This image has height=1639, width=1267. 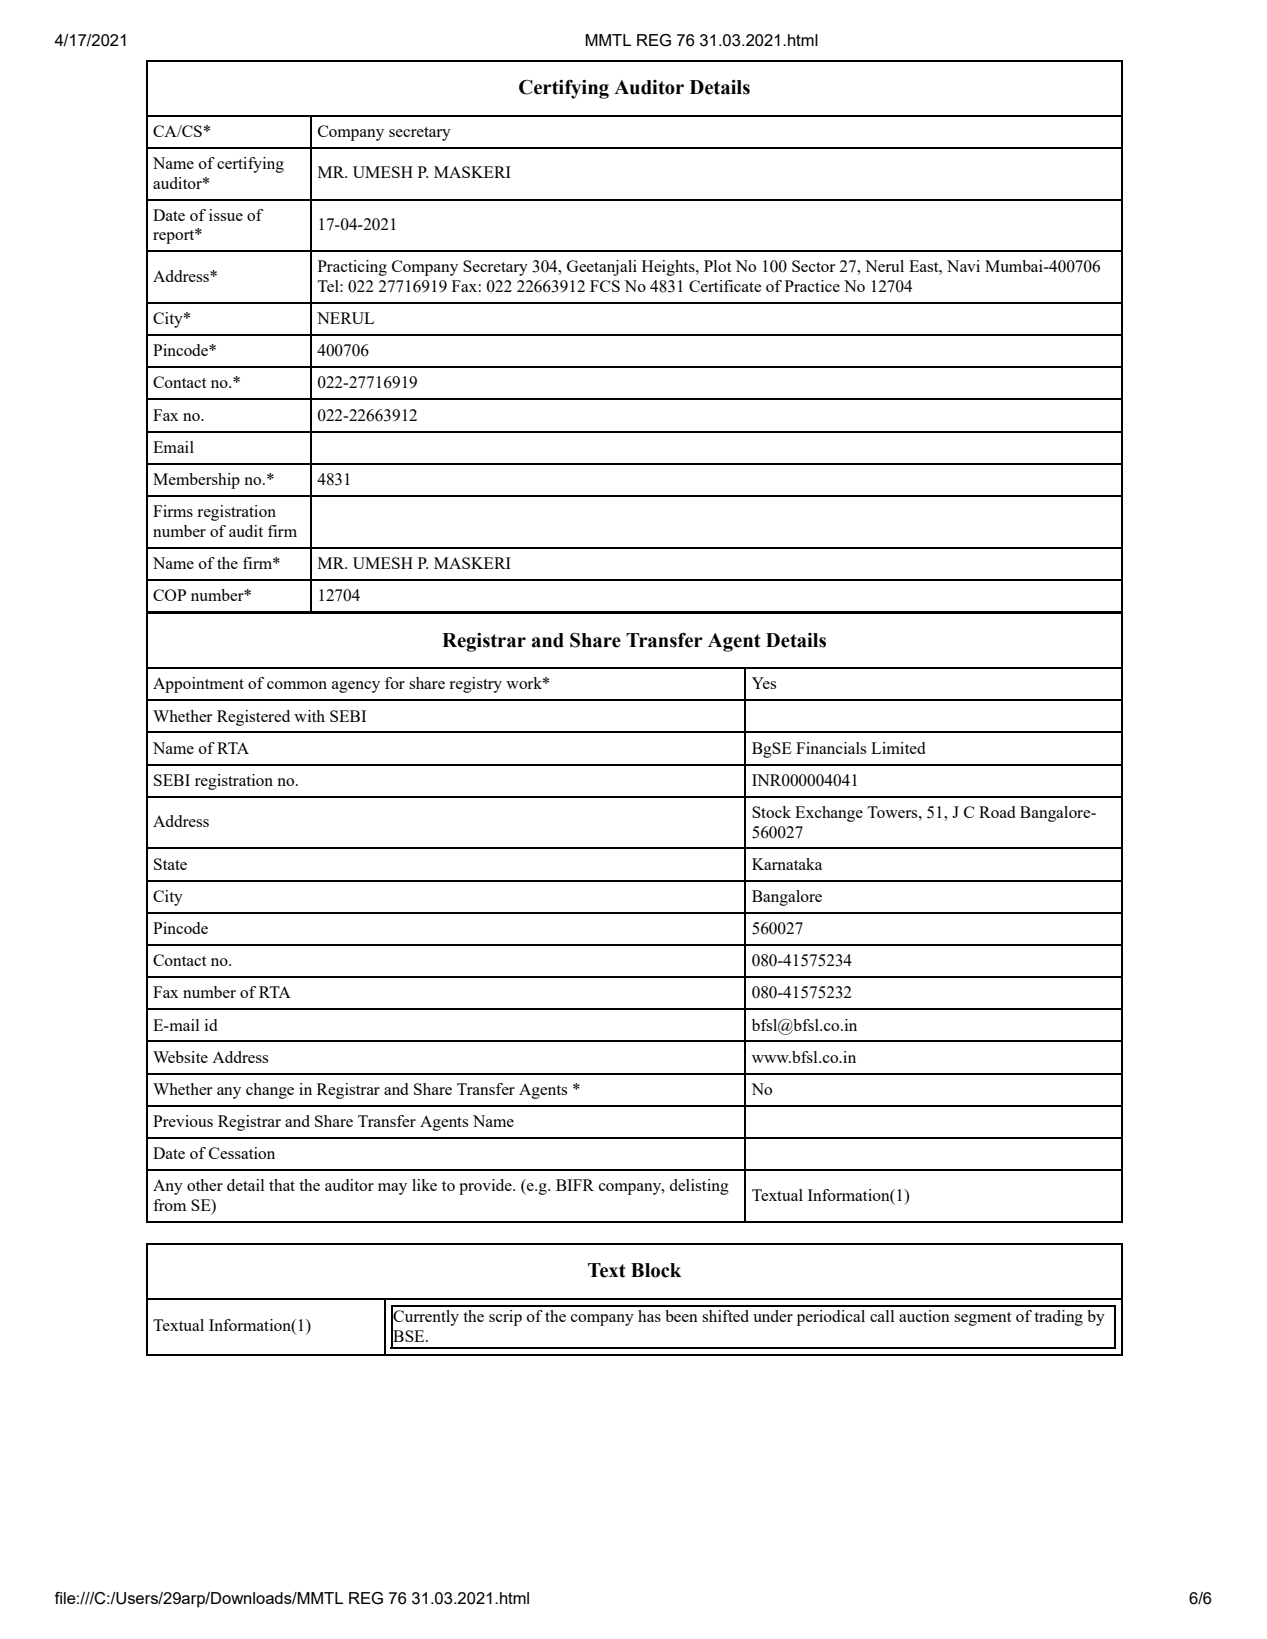 I want to click on issue, so click(x=226, y=215).
